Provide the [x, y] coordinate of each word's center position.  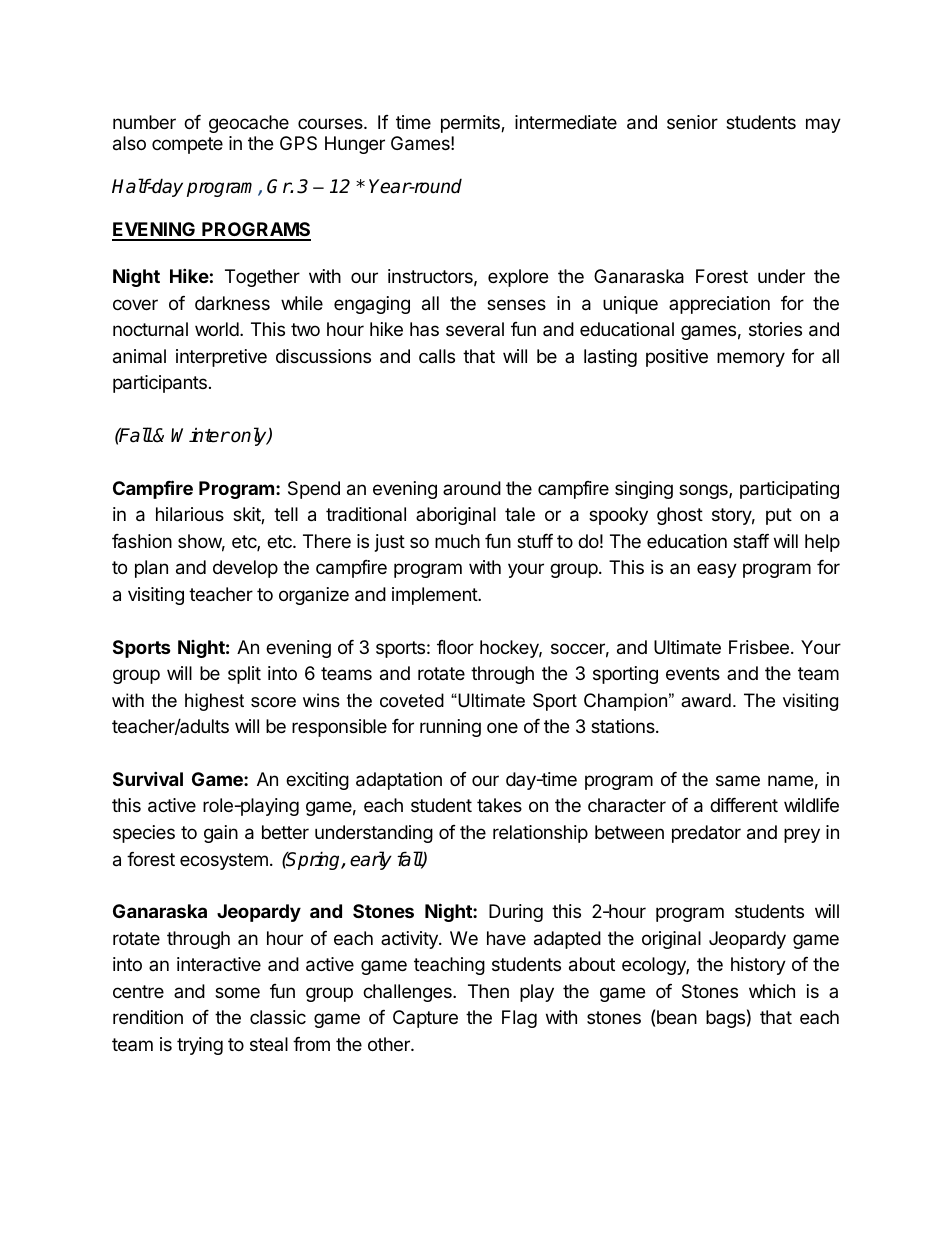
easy [717, 570]
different [744, 805]
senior [692, 122]
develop [245, 569]
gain [221, 834]
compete [187, 145]
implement [435, 596]
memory [751, 359]
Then [488, 991]
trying [200, 1046]
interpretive [221, 358]
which [772, 991]
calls [437, 356]
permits [471, 124]
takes [499, 805]
